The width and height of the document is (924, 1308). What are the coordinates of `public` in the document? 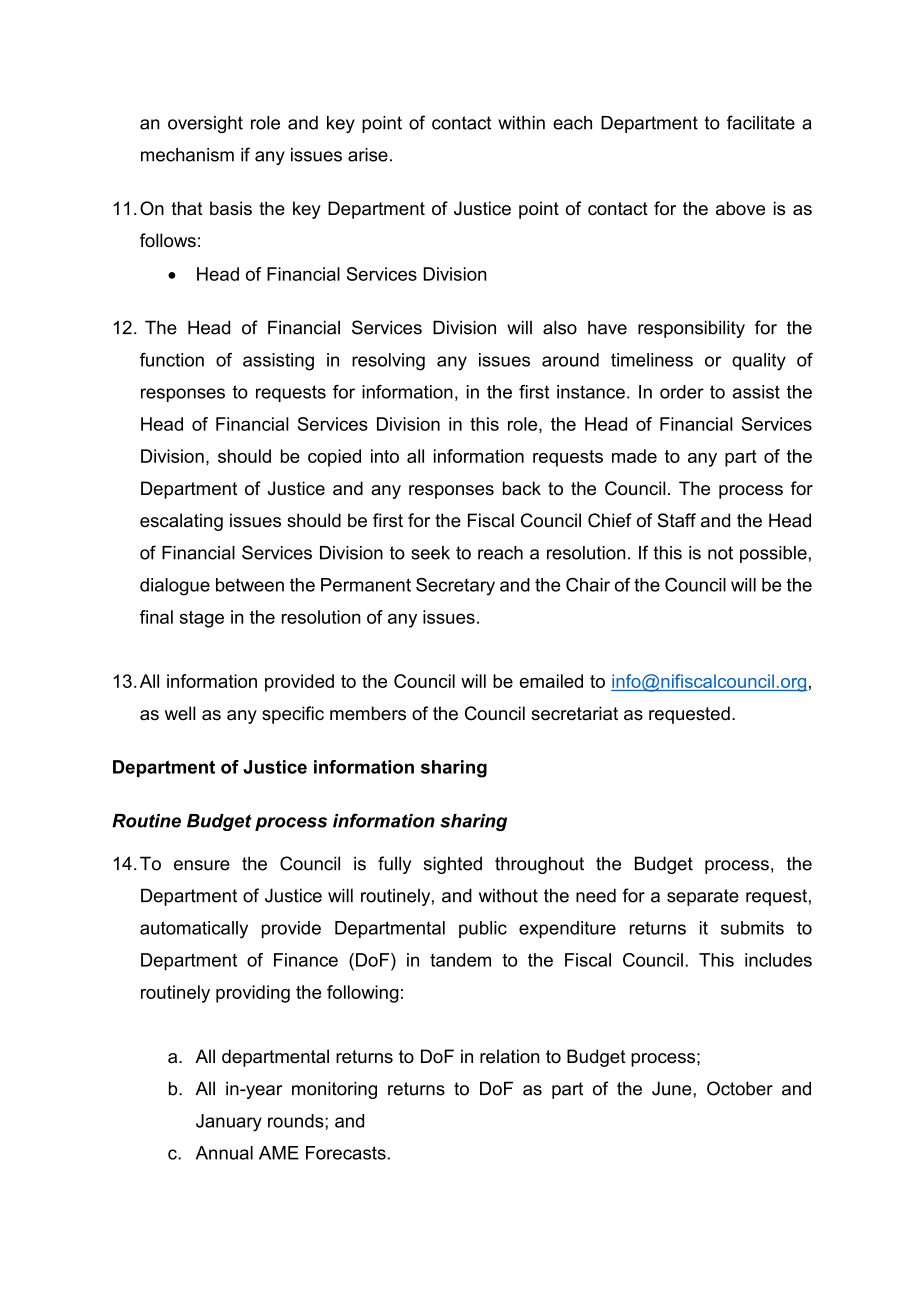 It's located at (483, 929).
